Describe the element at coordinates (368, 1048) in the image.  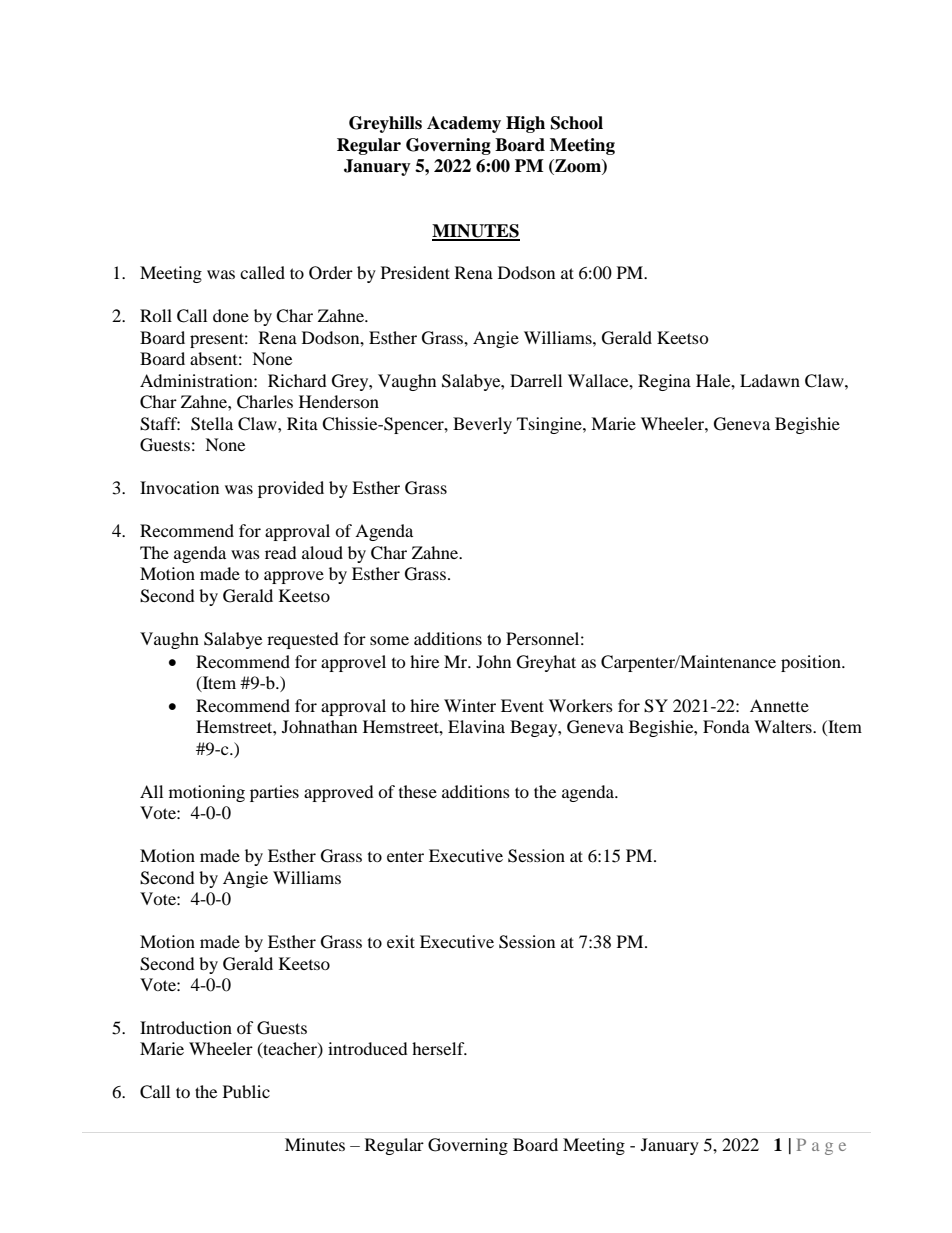
I see `introduced` at that location.
